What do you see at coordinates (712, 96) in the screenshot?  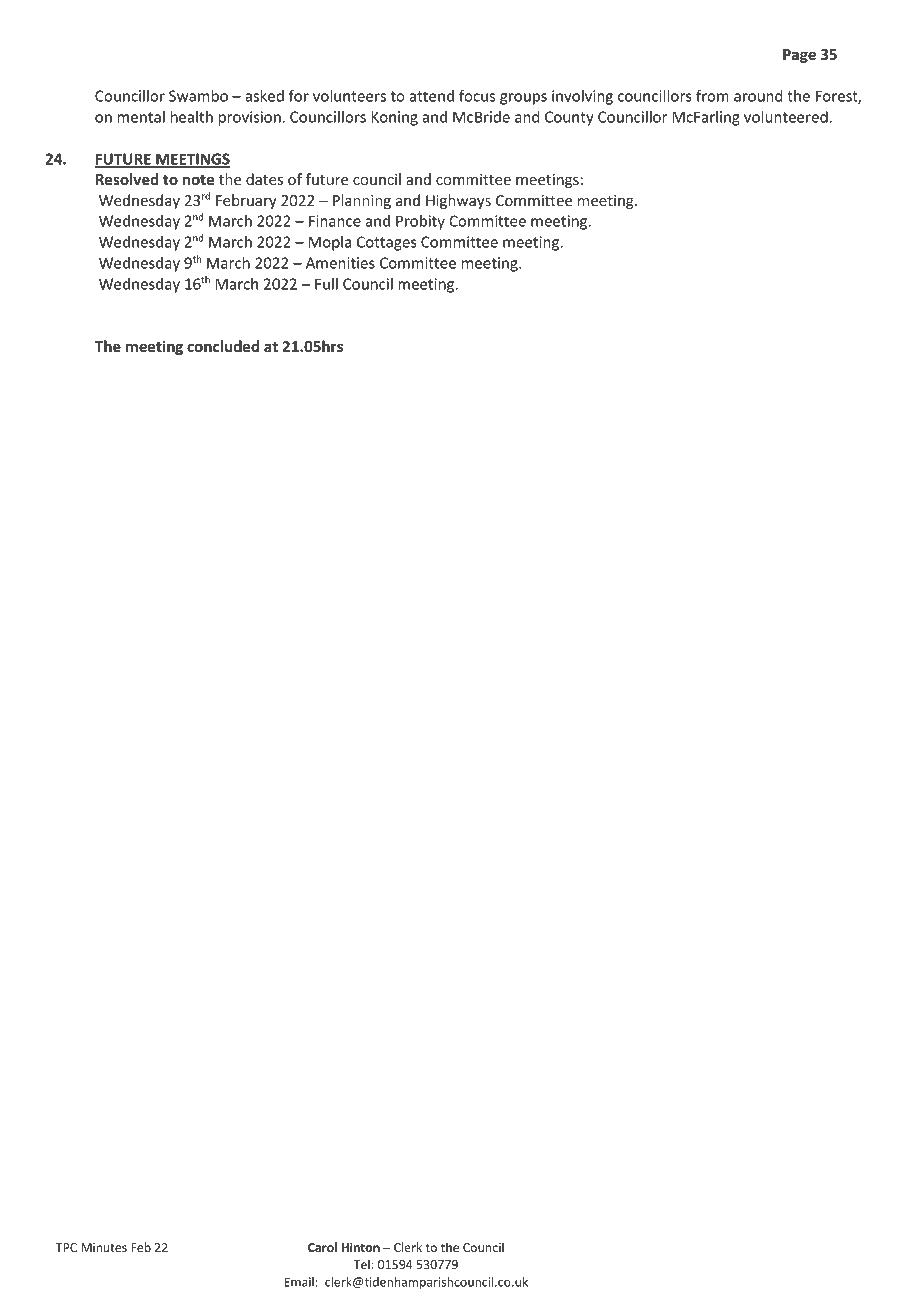 I see `from` at bounding box center [712, 96].
